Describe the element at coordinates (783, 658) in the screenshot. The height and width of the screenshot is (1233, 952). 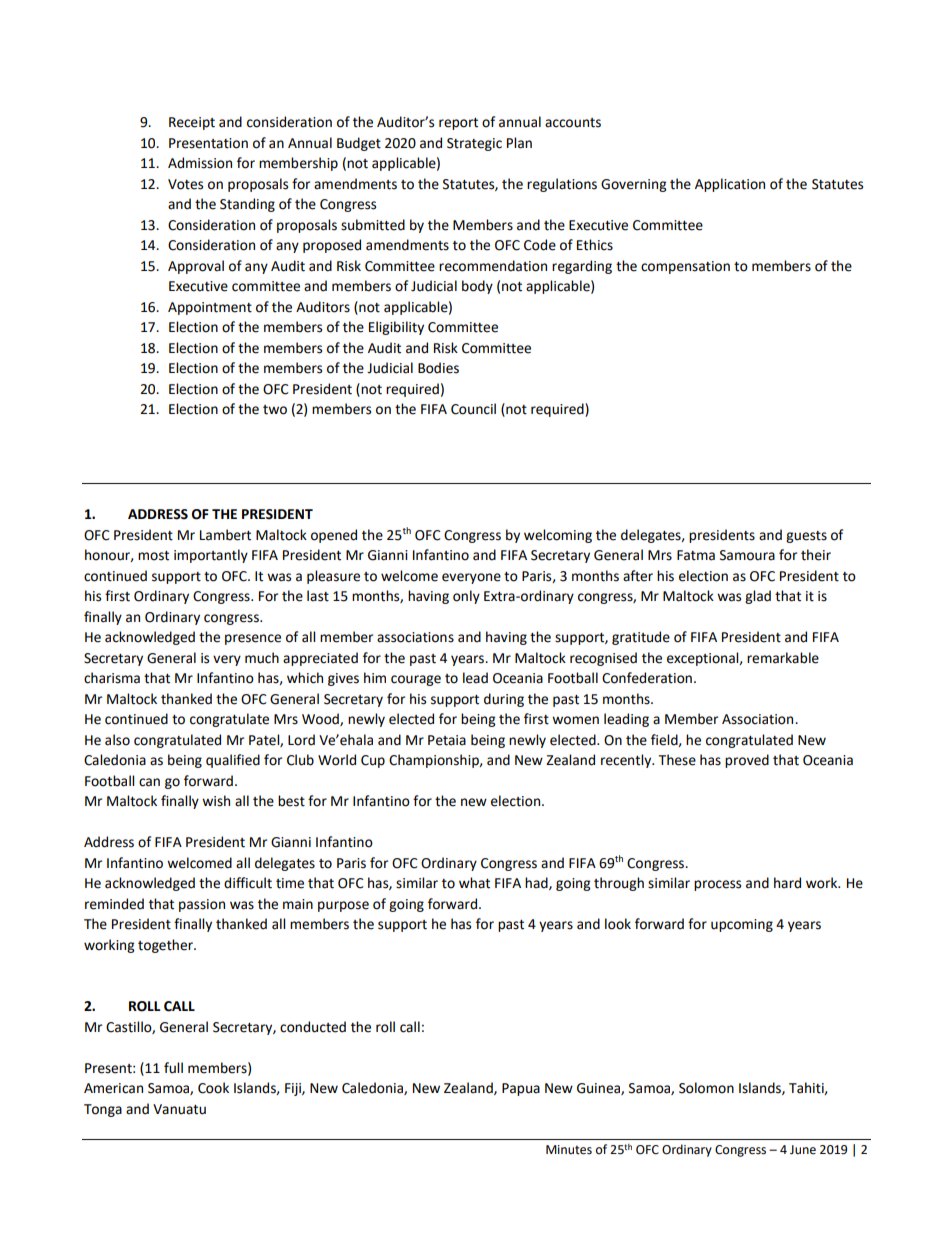
I see `remarkable` at that location.
